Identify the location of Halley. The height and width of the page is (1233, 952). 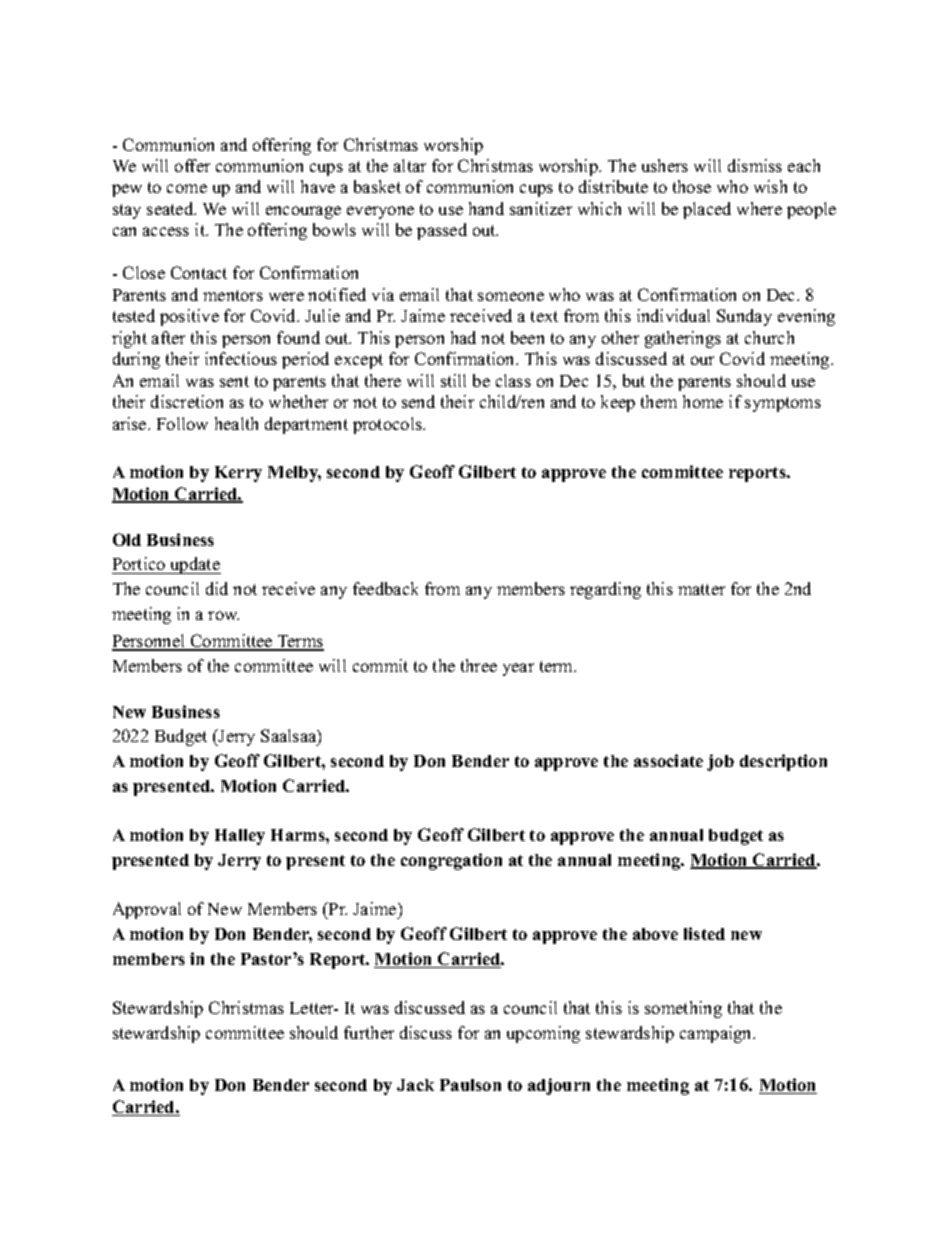
(240, 837).
